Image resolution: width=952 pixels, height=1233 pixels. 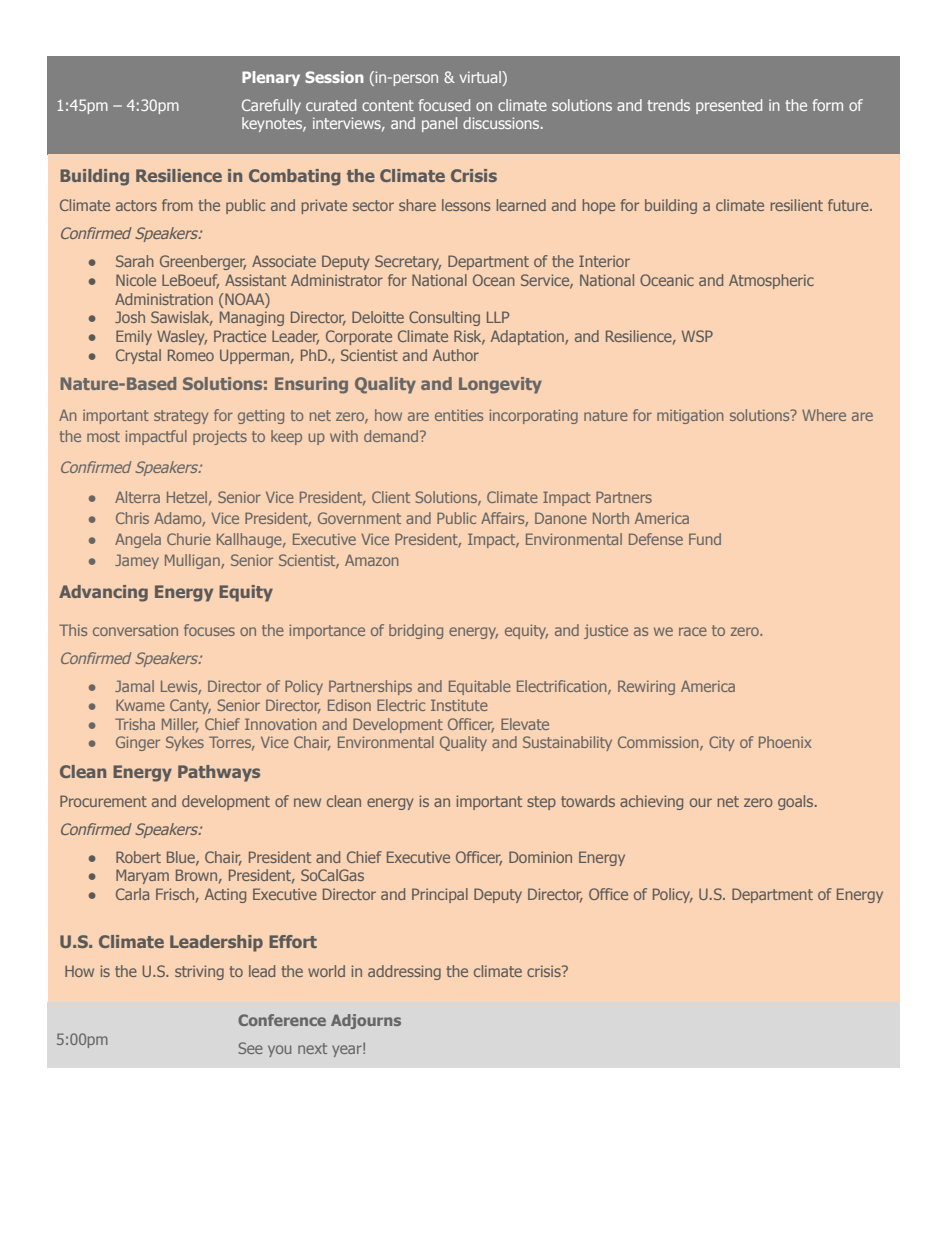 What do you see at coordinates (729, 106) in the image?
I see `presented` at bounding box center [729, 106].
